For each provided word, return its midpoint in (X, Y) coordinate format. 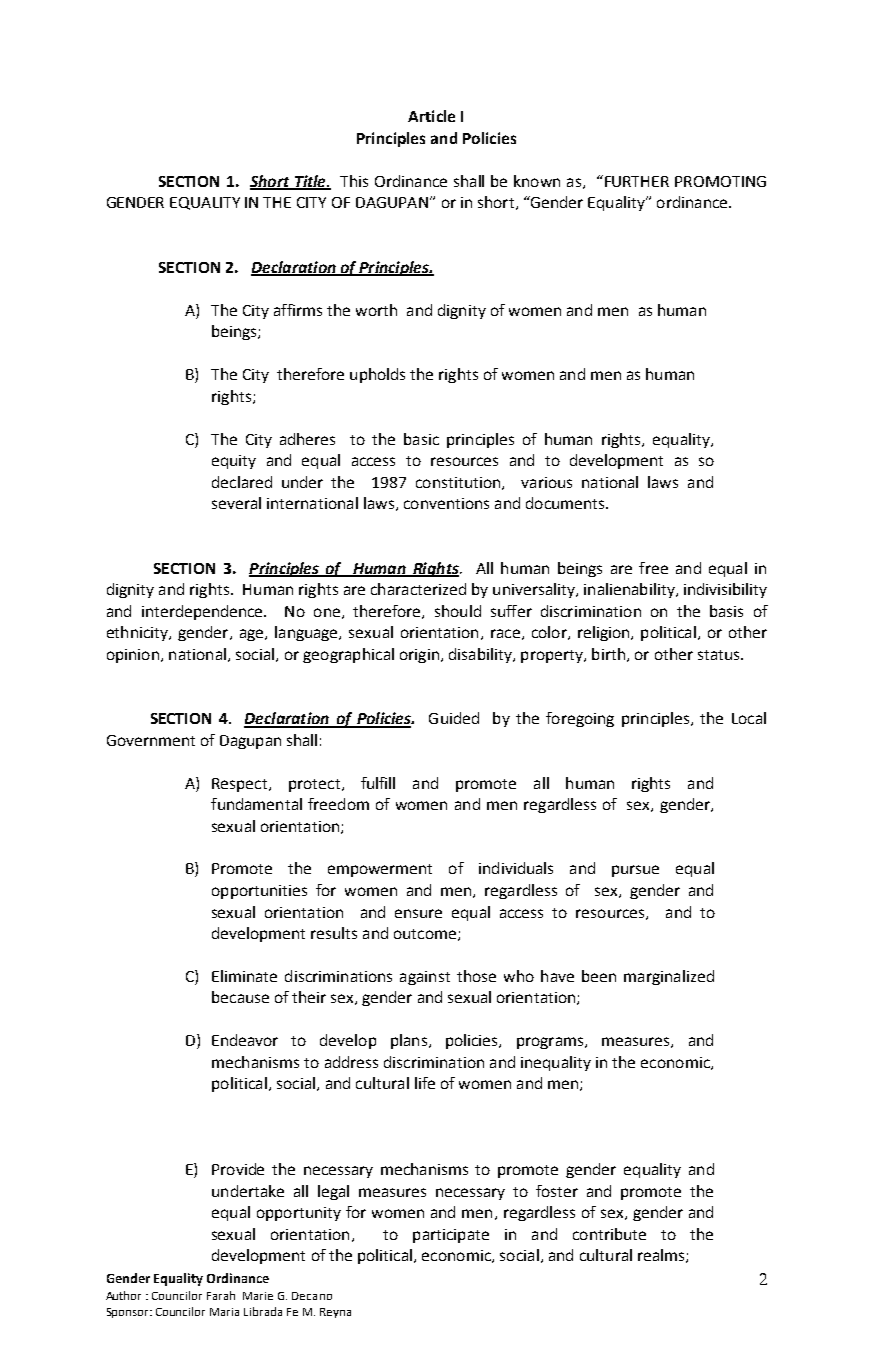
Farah (221, 1295)
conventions (446, 503)
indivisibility (725, 590)
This (354, 181)
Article (431, 116)
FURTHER (637, 181)
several (236, 503)
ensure (418, 913)
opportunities (259, 892)
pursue (635, 871)
